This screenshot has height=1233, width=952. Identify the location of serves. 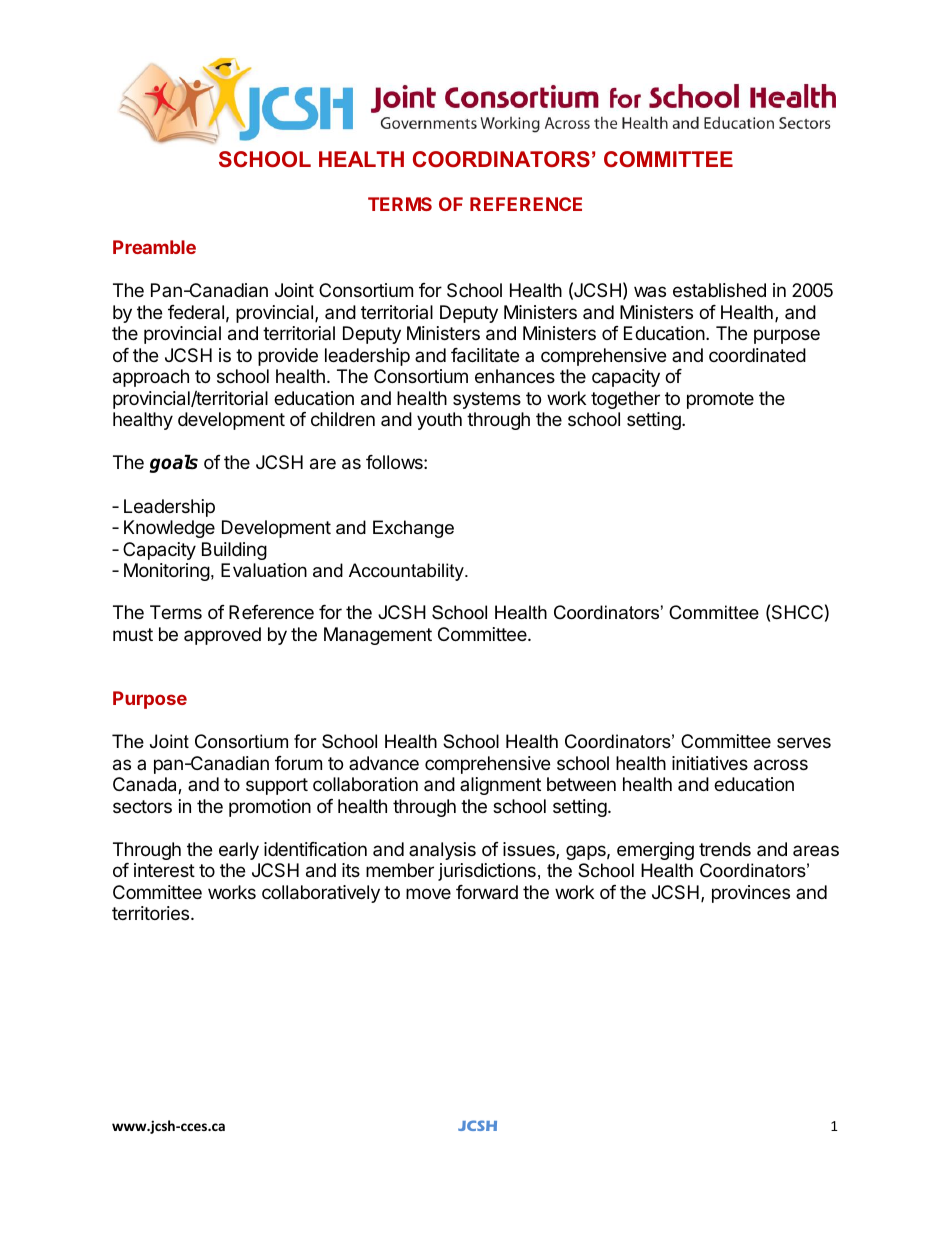
(804, 742).
